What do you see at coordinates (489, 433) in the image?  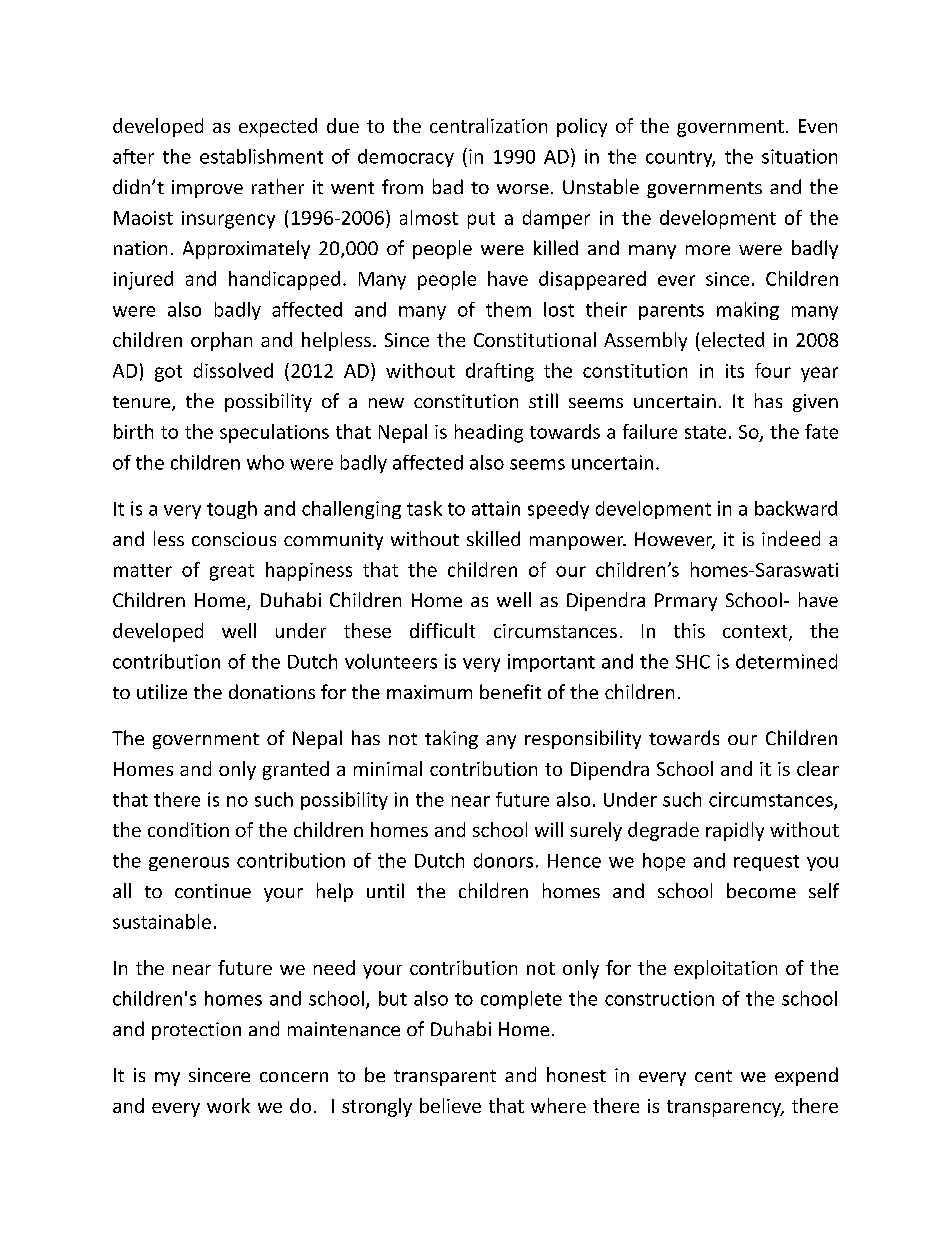 I see `heading` at bounding box center [489, 433].
